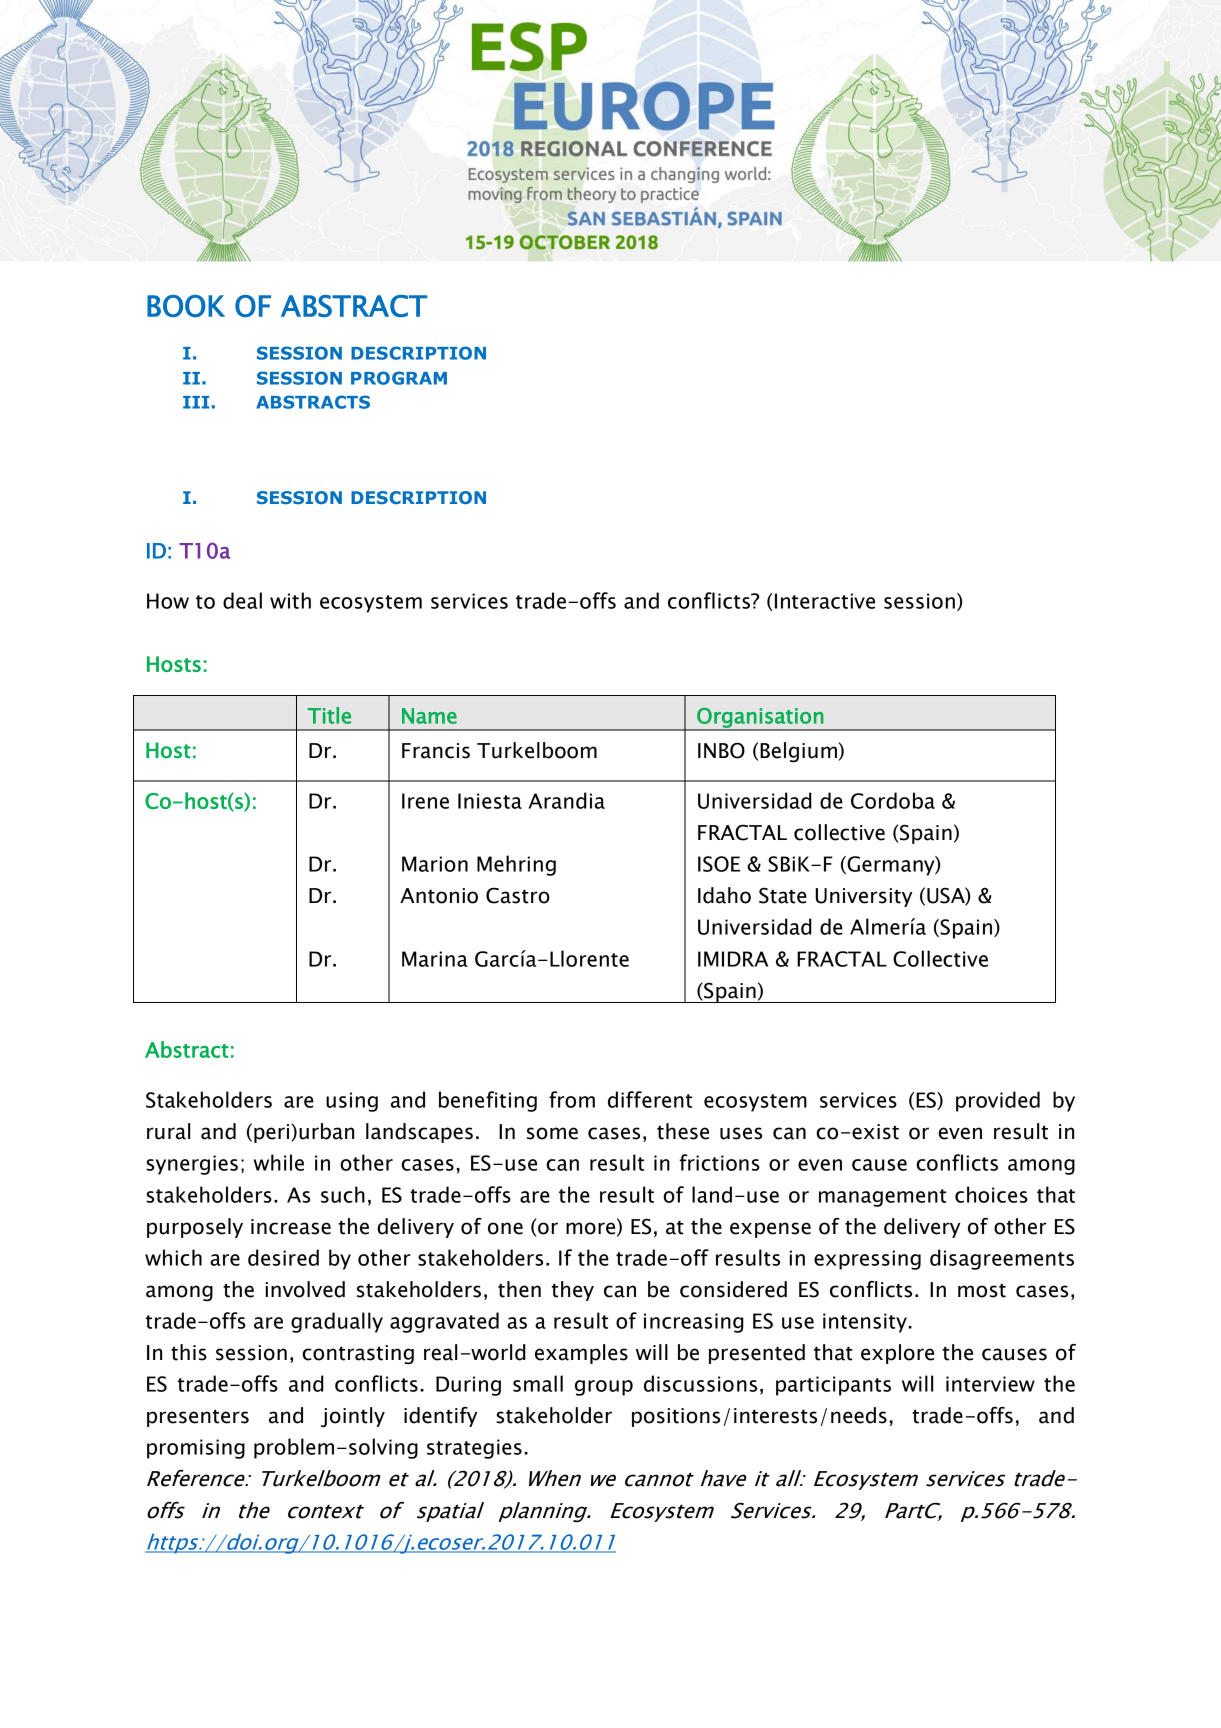 This document has height=1728, width=1221. What do you see at coordinates (290, 600) in the document?
I see `with` at bounding box center [290, 600].
